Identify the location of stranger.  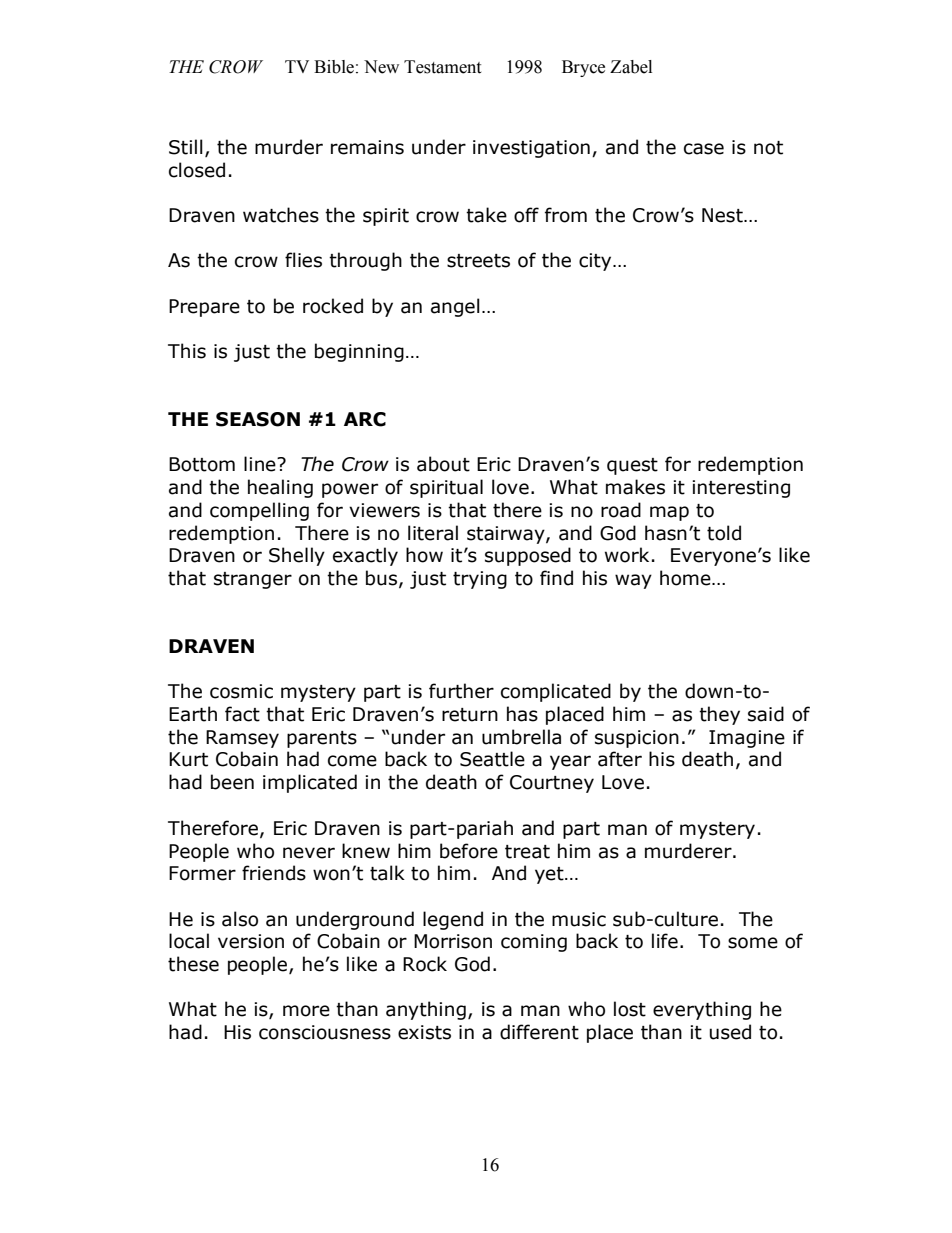
(253, 580).
